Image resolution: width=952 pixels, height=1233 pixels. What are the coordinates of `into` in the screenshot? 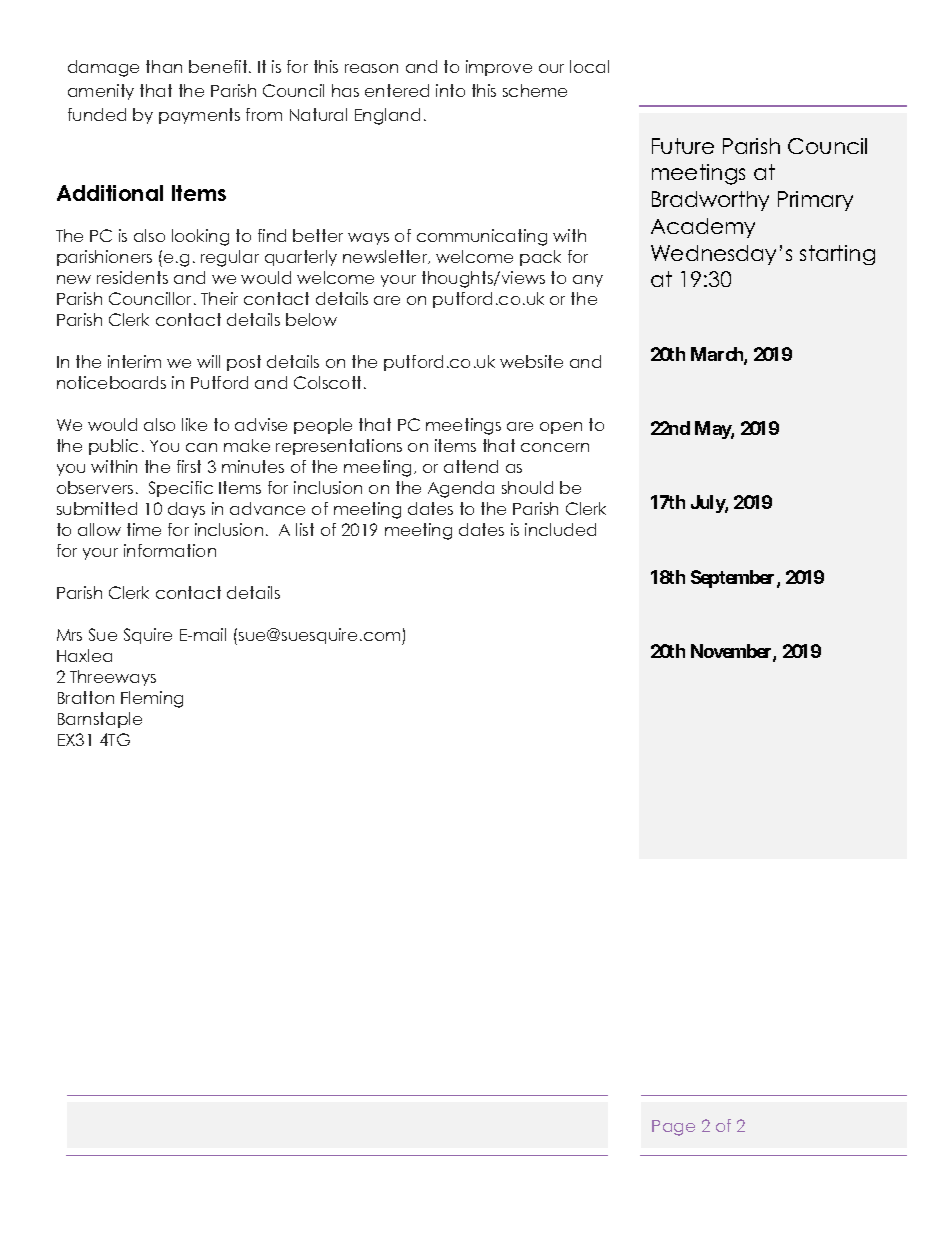 It's located at (450, 90).
